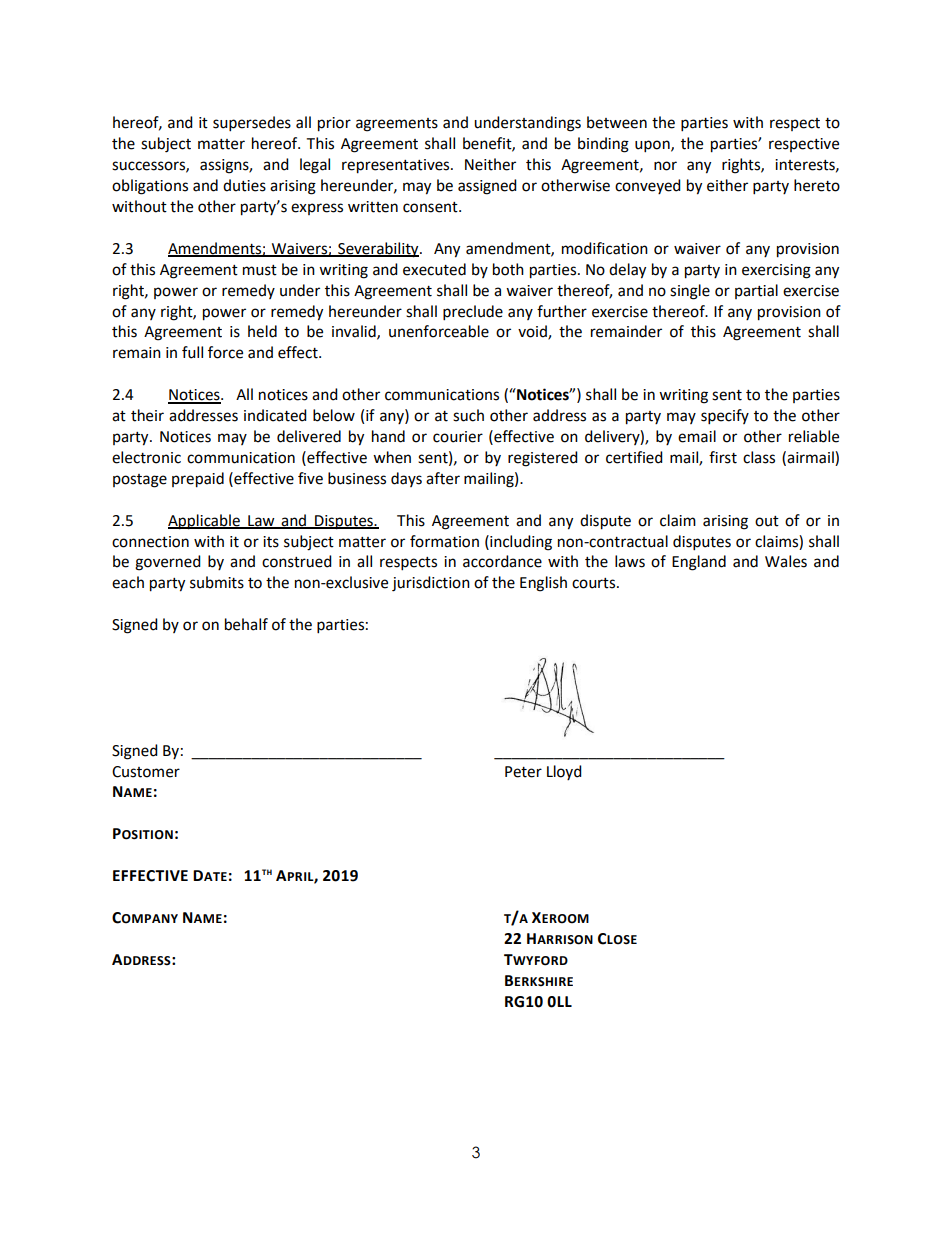 The height and width of the screenshot is (1233, 952). I want to click on first, so click(723, 457).
